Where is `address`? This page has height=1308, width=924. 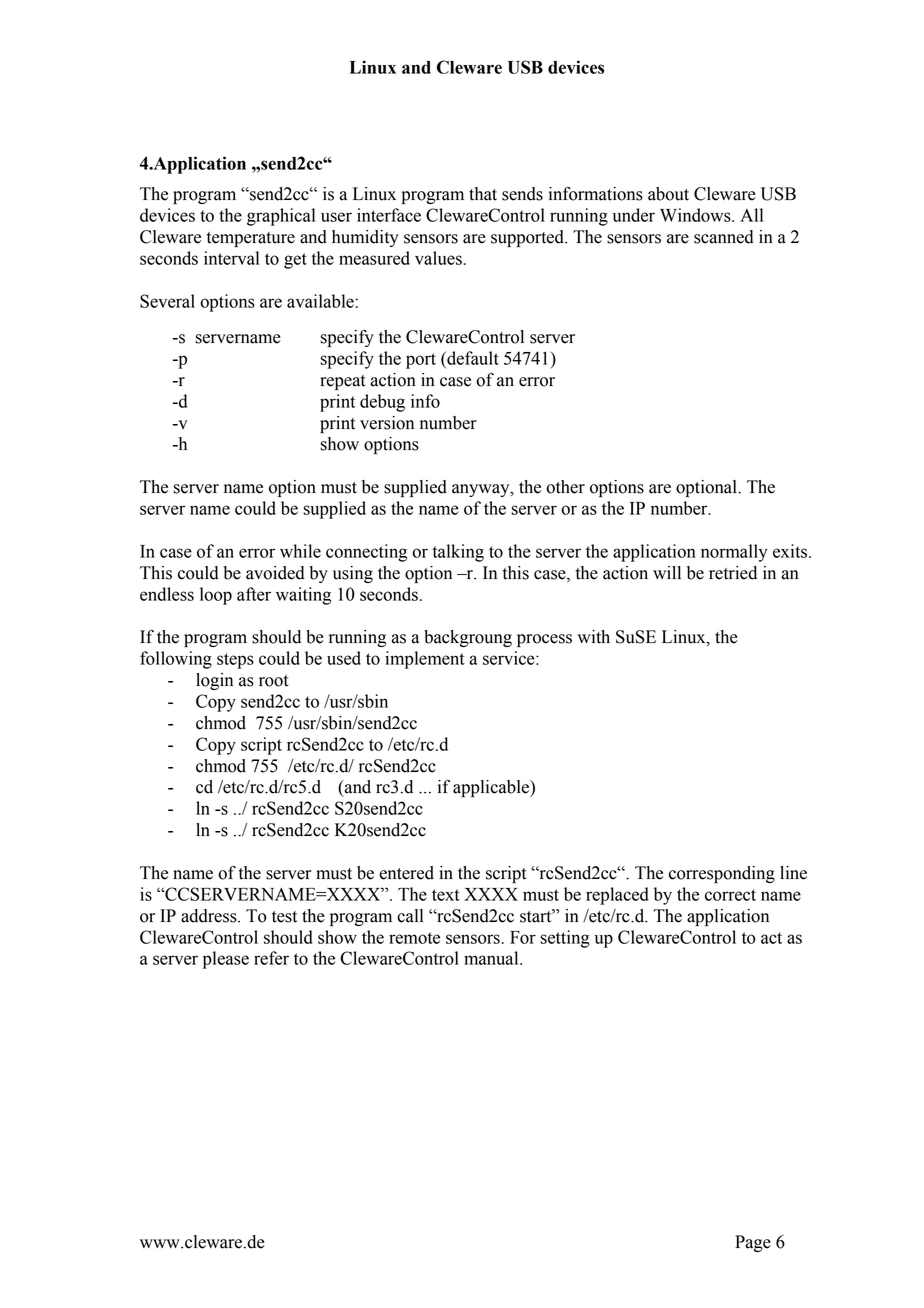 address is located at coordinates (210, 916).
